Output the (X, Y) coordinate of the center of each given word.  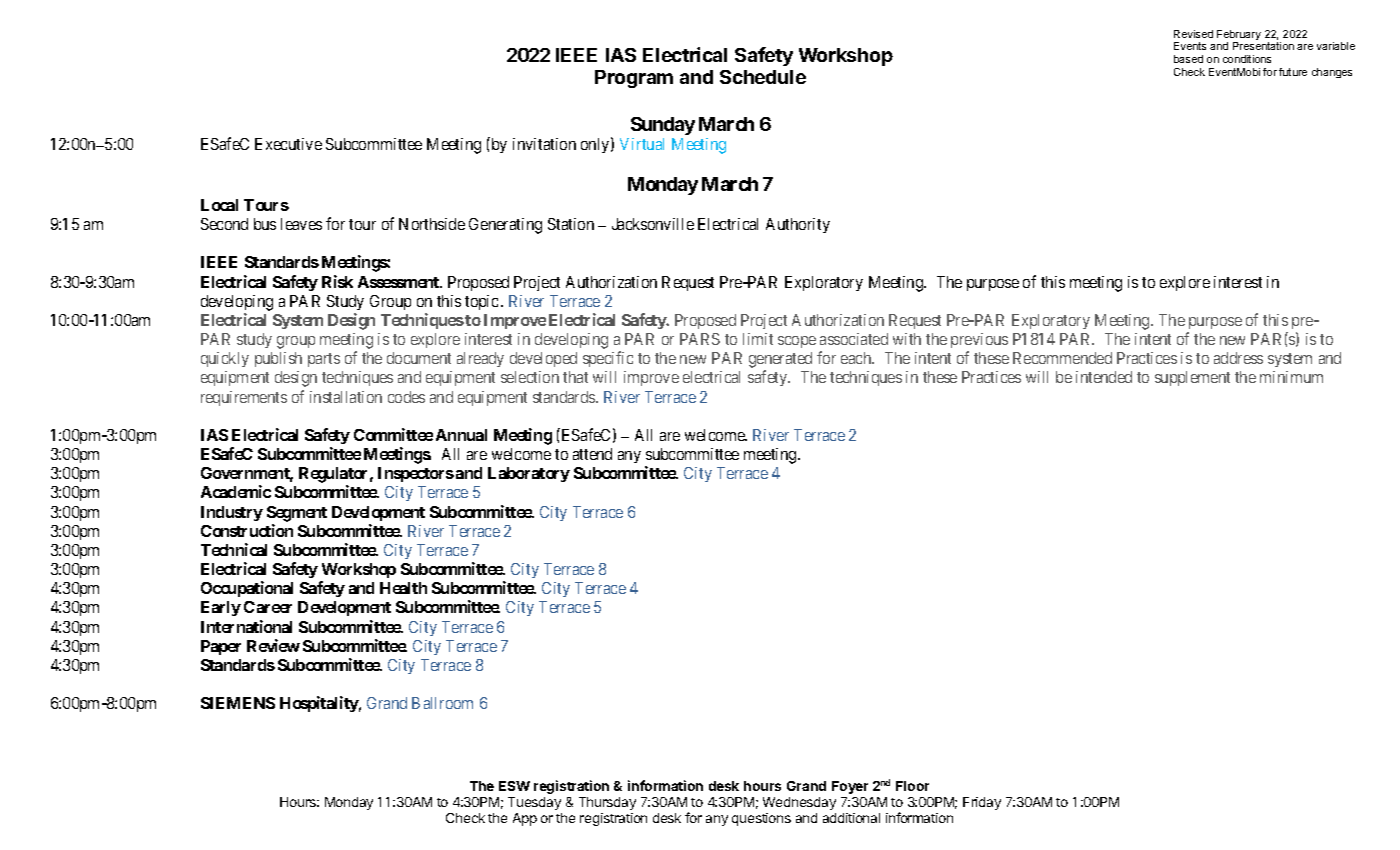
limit (758, 339)
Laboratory (529, 474)
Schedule (763, 77)
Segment (297, 514)
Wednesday (799, 803)
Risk (337, 281)
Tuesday (534, 803)
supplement (1192, 378)
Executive (288, 144)
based (1188, 59)
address (1238, 358)
